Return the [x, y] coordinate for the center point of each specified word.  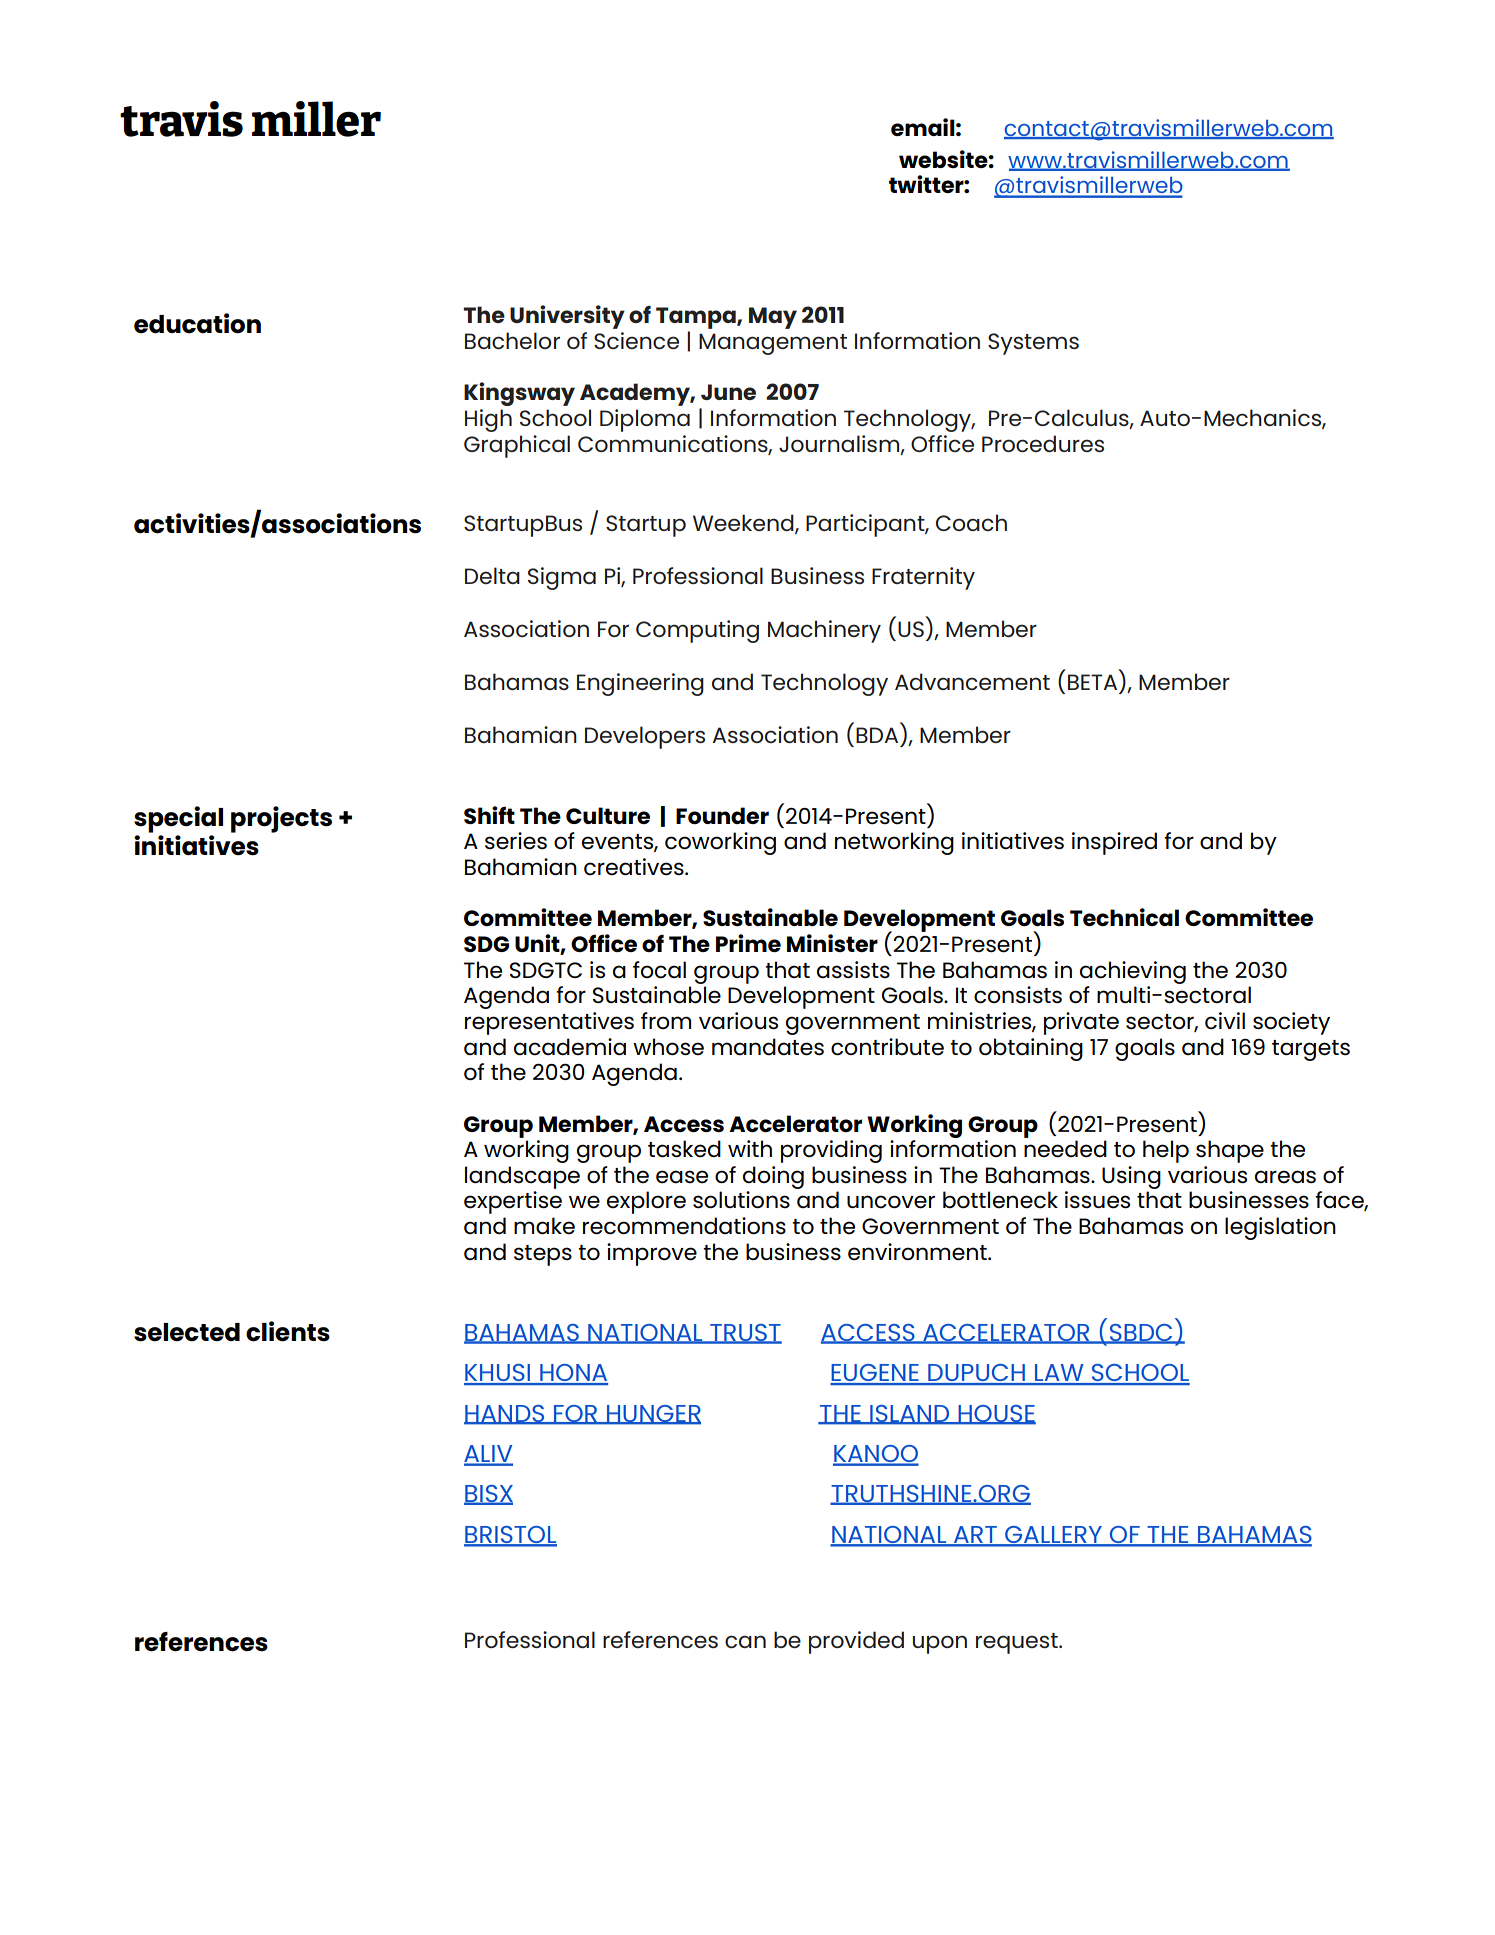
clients [288, 1331]
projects [281, 819]
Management [773, 344]
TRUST [745, 1334]
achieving [1133, 972]
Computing [697, 631]
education [197, 323]
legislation [1280, 1228]
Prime [748, 943]
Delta [492, 575]
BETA [1092, 682]
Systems [1033, 344]
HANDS [505, 1414]
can [745, 1641]
